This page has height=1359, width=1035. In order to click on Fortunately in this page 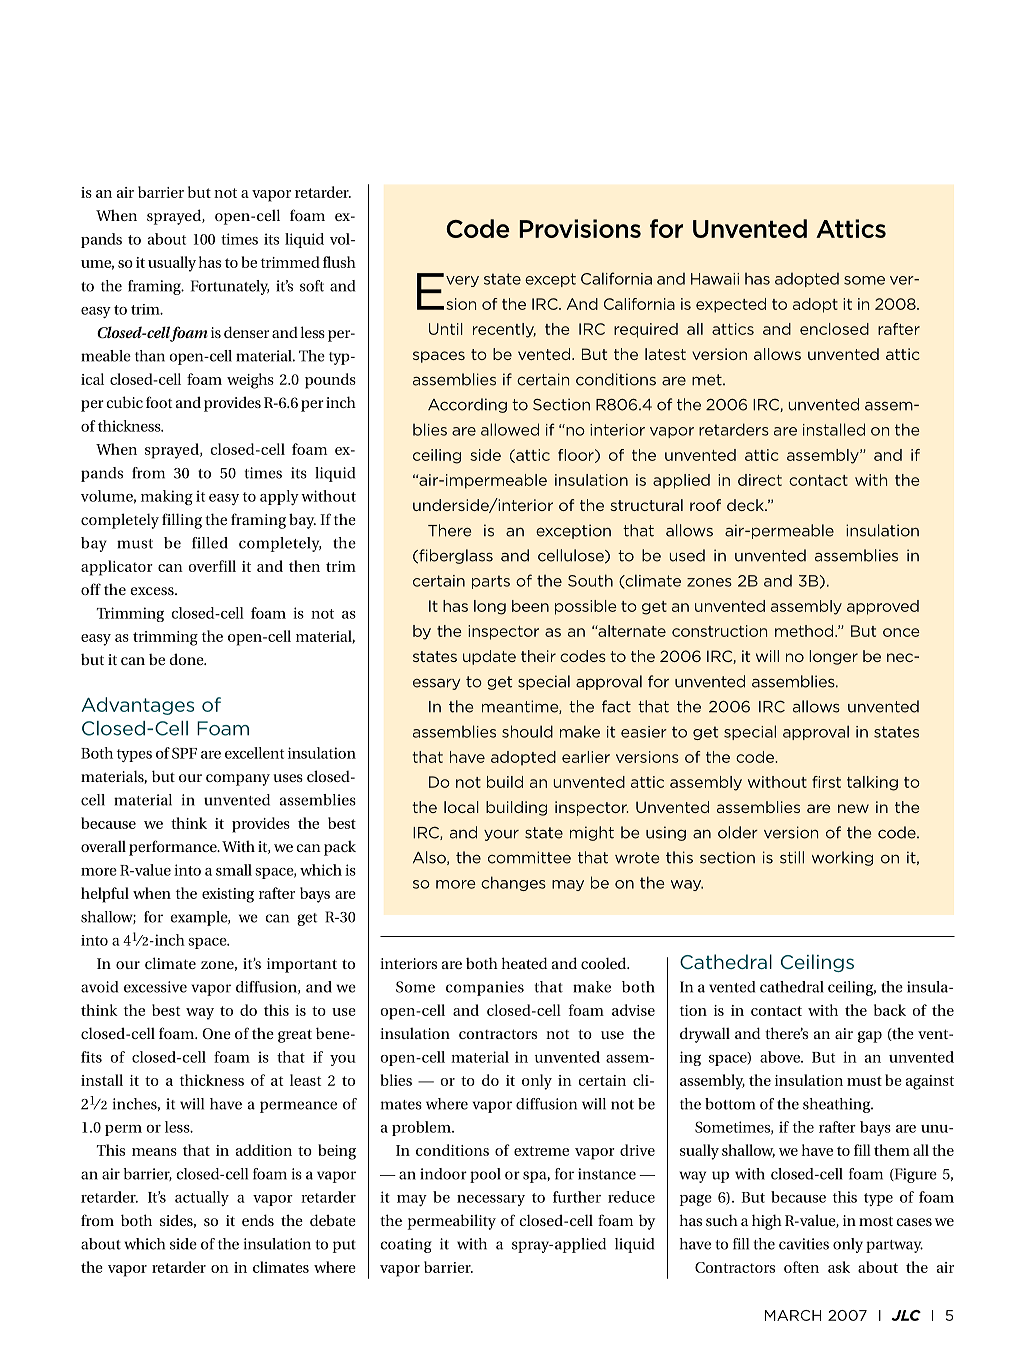, I will do `click(230, 287)`.
